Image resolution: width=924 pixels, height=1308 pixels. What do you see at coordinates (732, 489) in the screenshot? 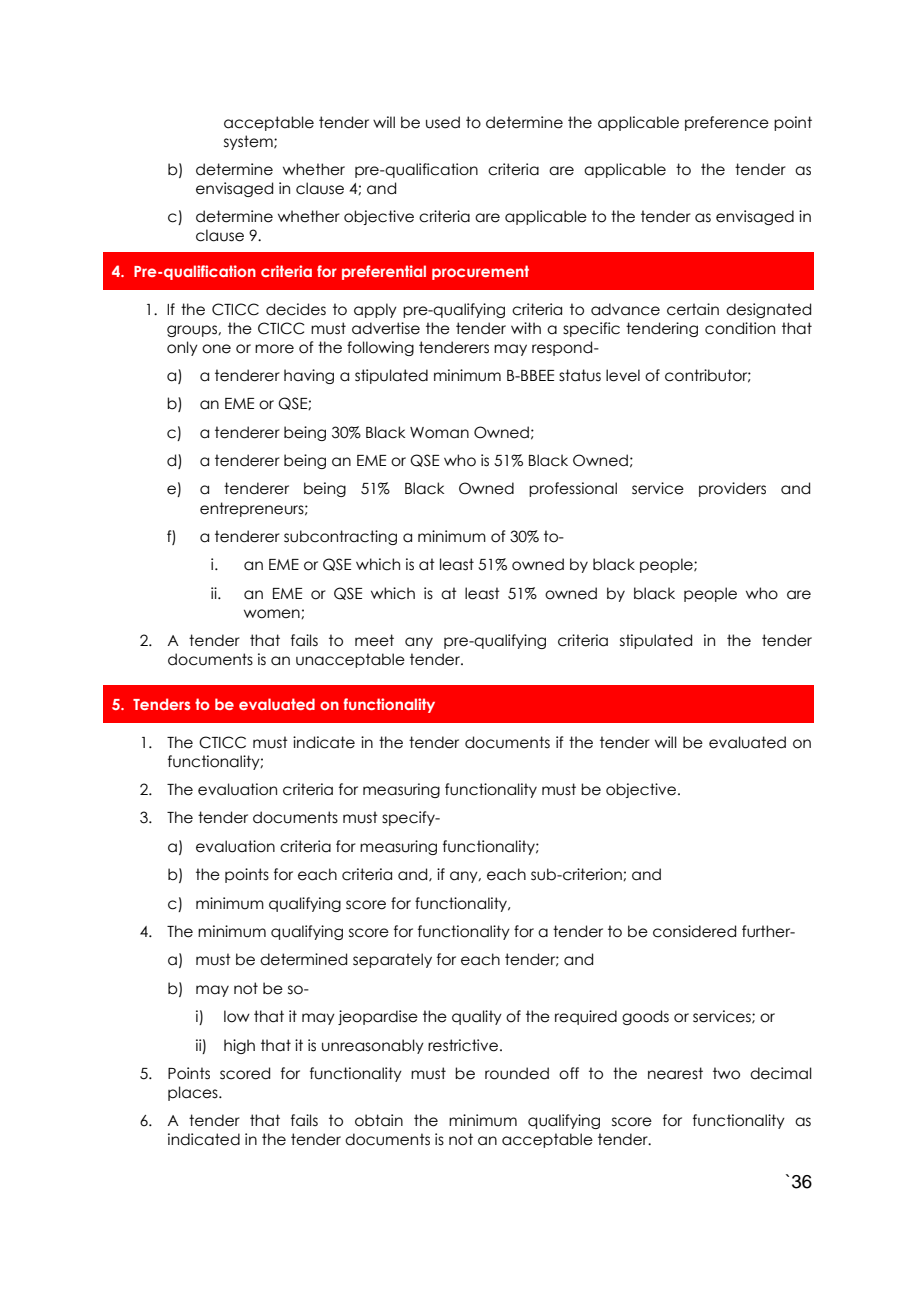
I see `providers` at bounding box center [732, 489].
